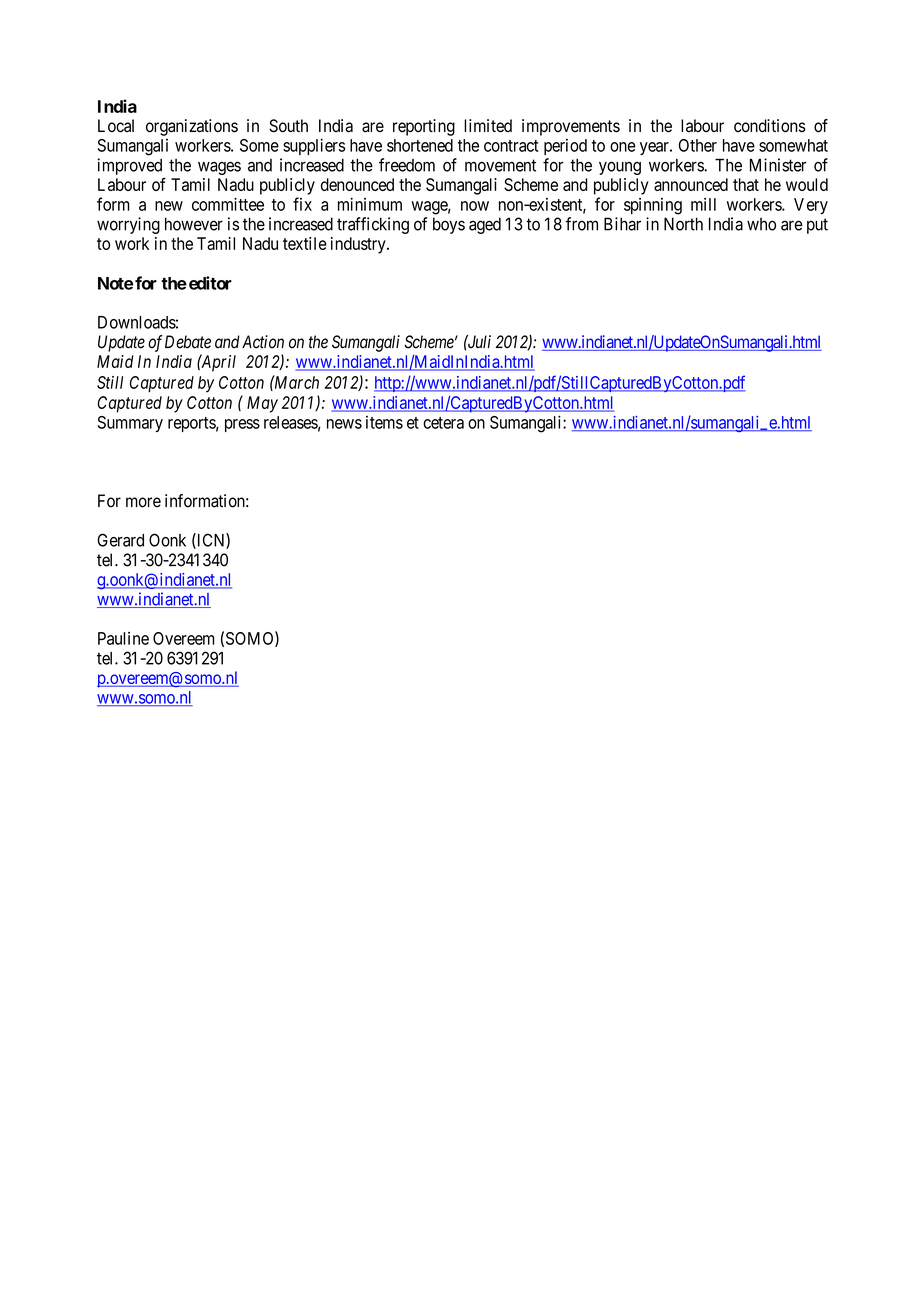 This page has width=924, height=1308. What do you see at coordinates (761, 224) in the page?
I see `who` at bounding box center [761, 224].
